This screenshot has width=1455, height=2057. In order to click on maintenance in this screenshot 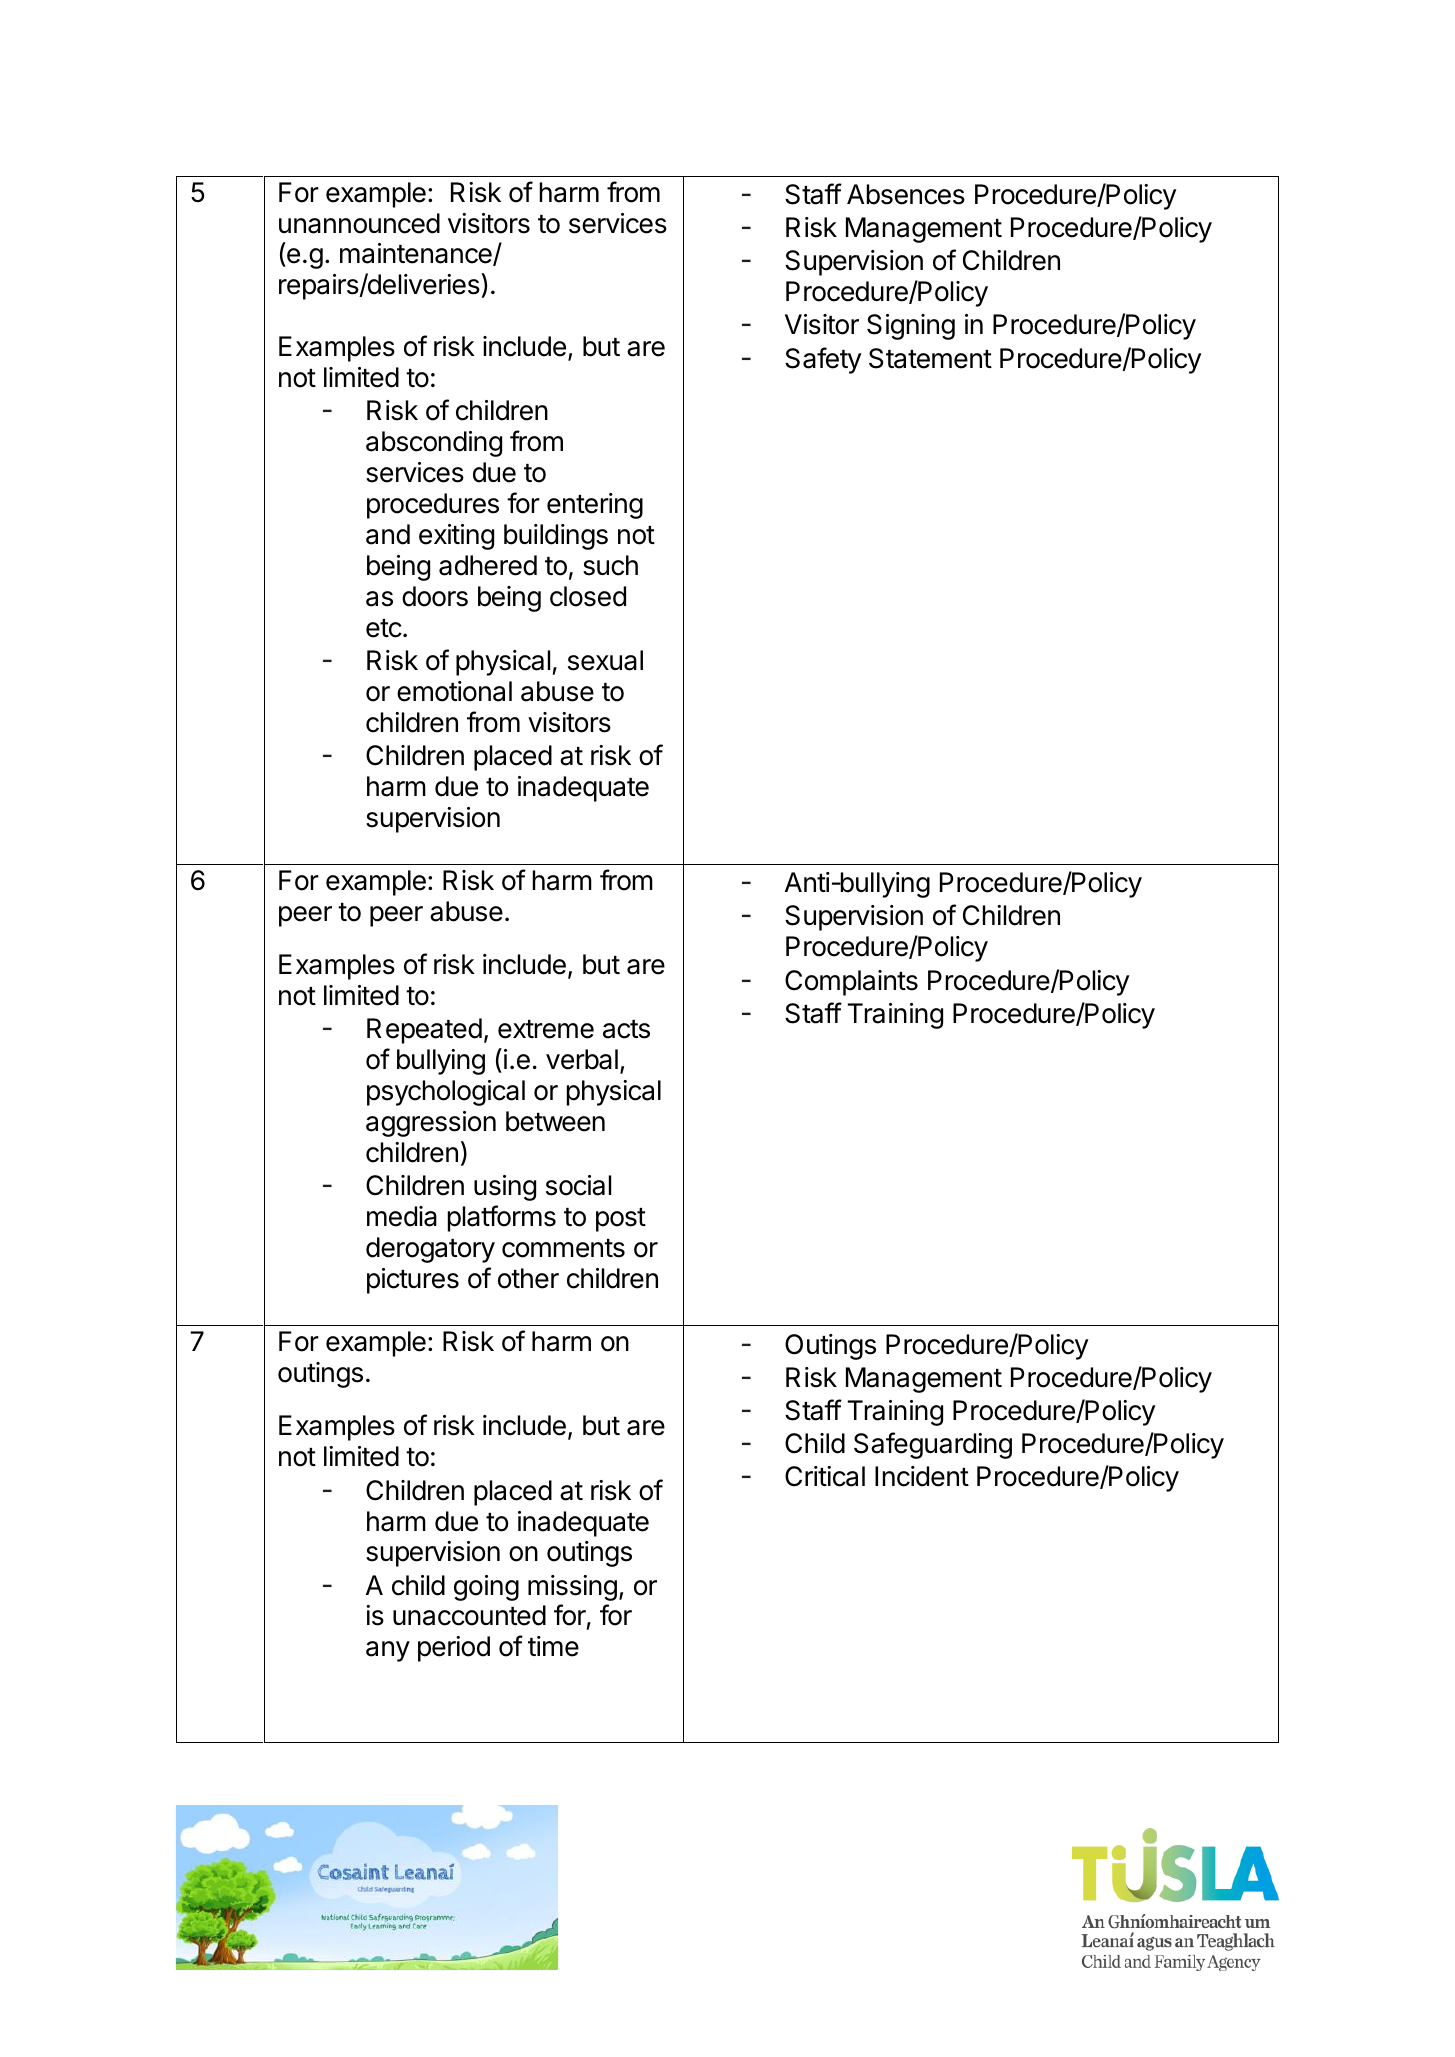, I will do `click(417, 254)`.
